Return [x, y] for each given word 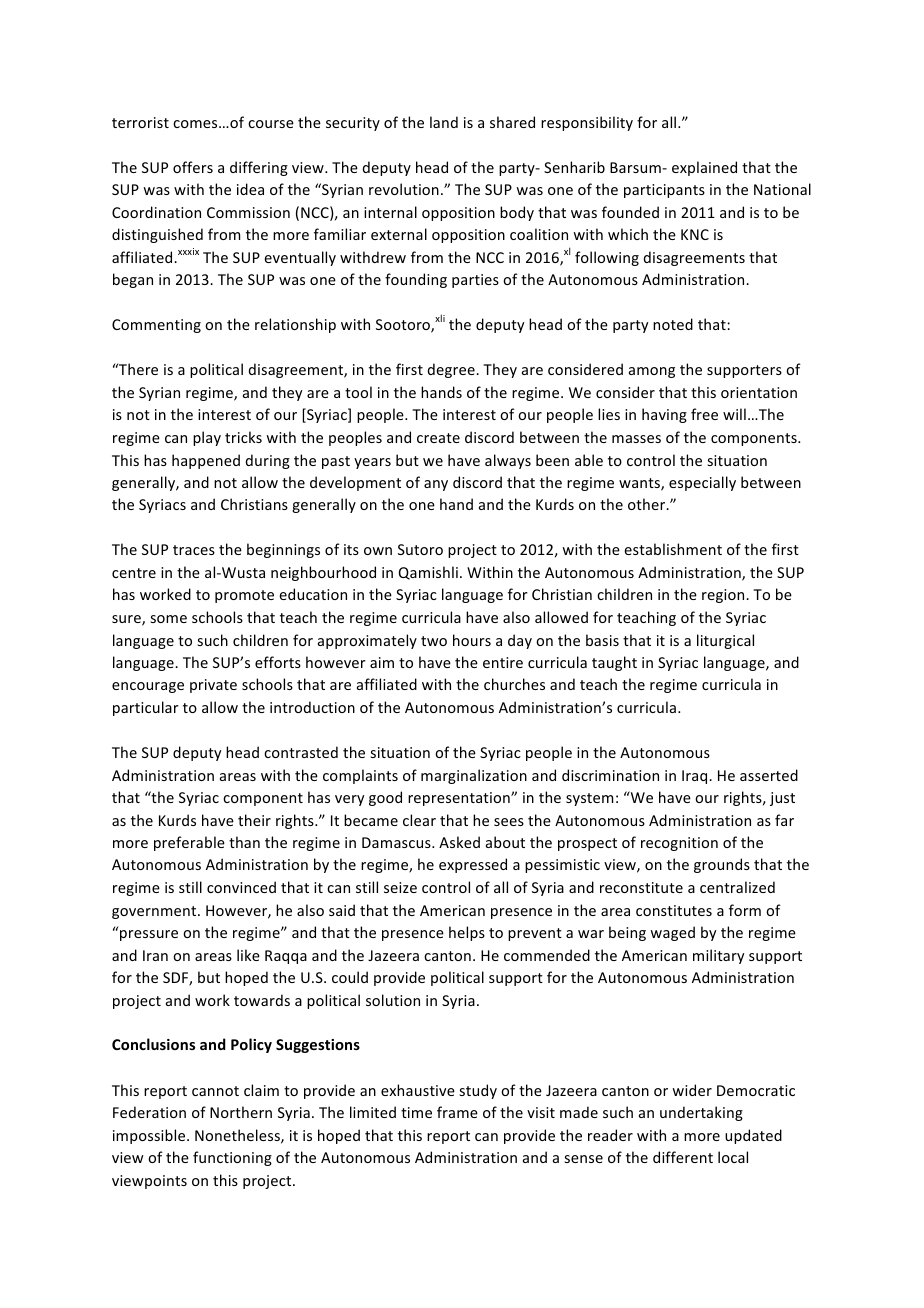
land [444, 122]
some [168, 619]
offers [193, 167]
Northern [241, 1112]
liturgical [725, 641]
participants [664, 191]
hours [472, 640]
